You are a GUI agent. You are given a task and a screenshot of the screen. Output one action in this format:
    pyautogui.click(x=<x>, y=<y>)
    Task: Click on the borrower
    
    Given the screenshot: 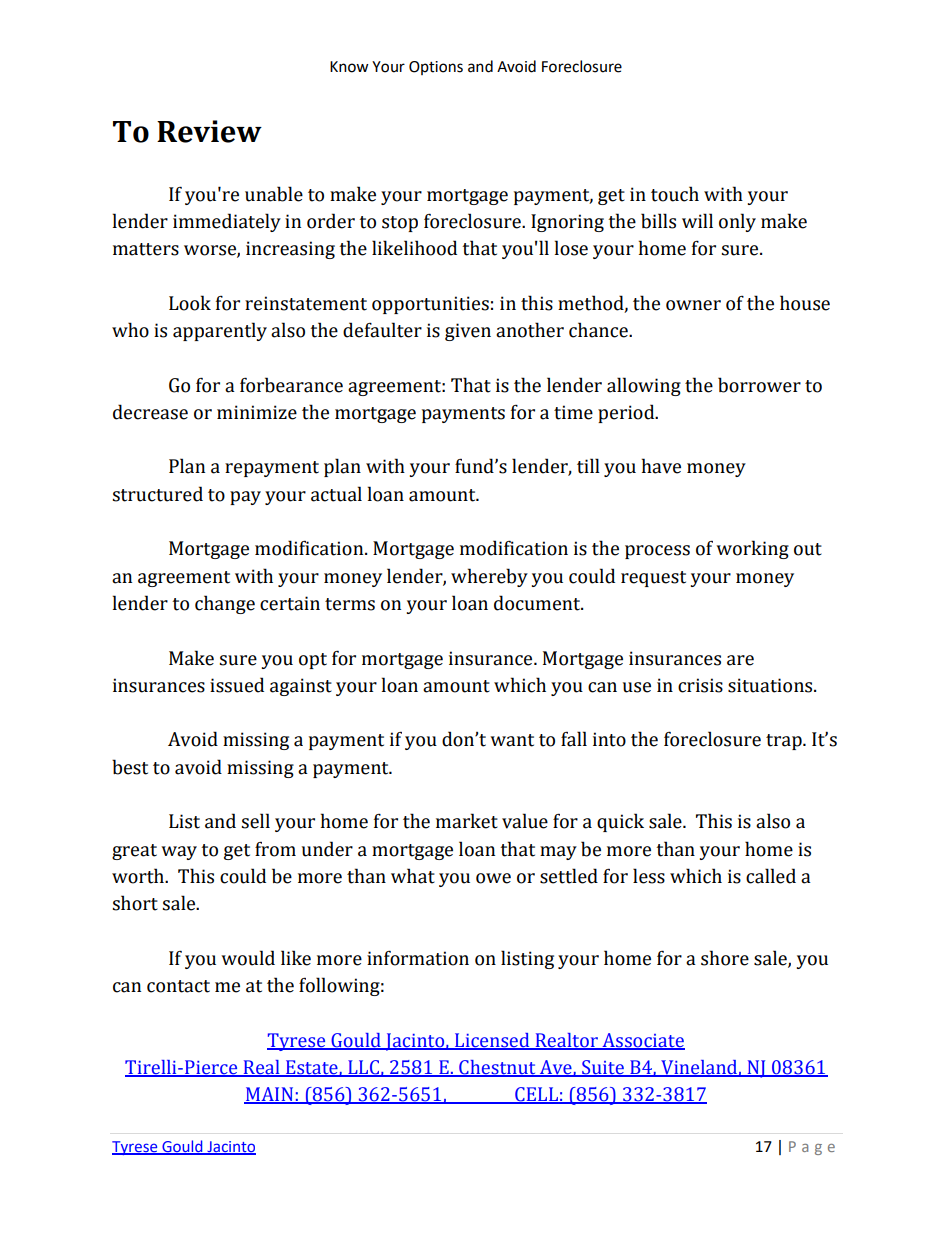 What is the action you would take?
    pyautogui.click(x=759, y=385)
